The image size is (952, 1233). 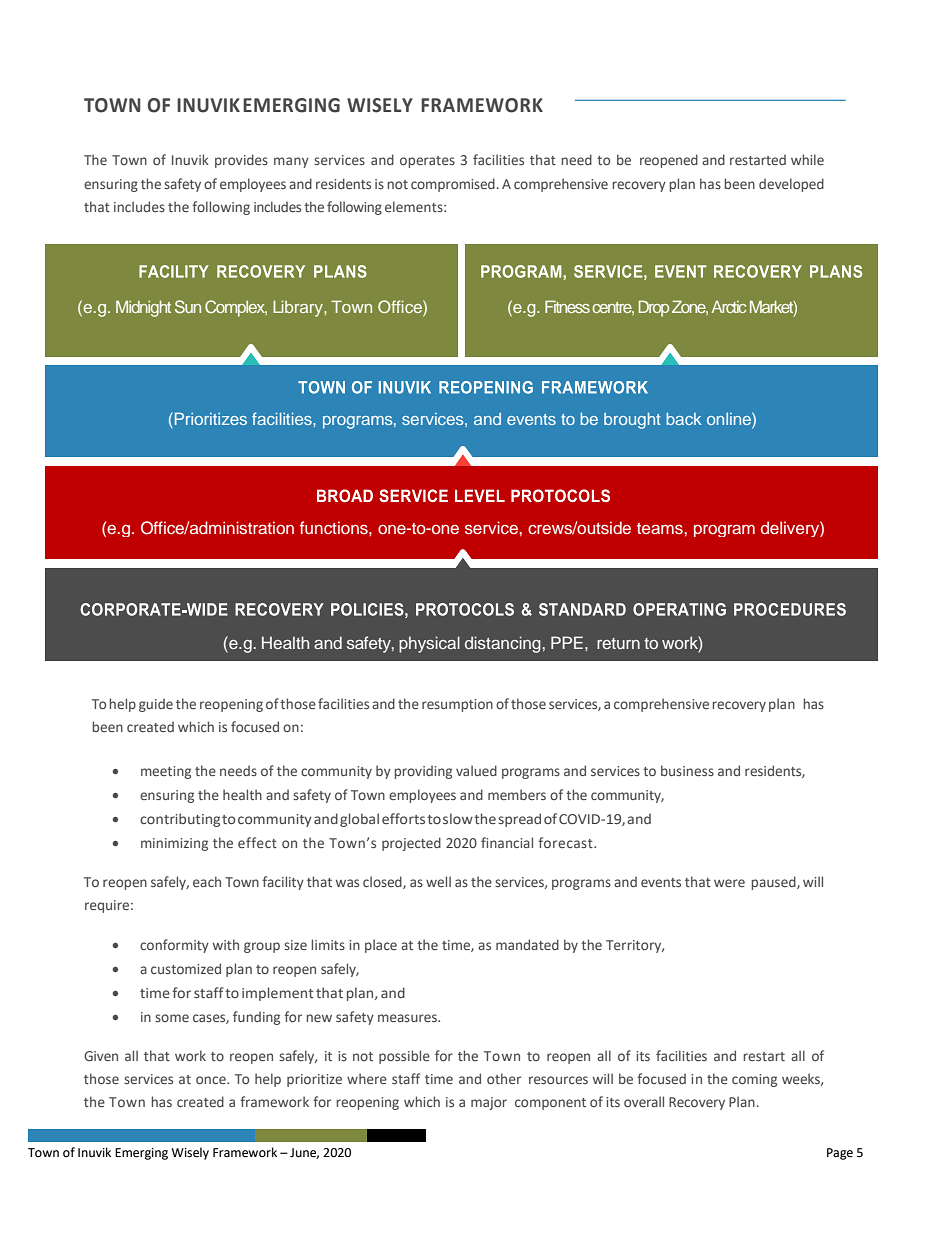 What do you see at coordinates (729, 883) in the page?
I see `were` at bounding box center [729, 883].
